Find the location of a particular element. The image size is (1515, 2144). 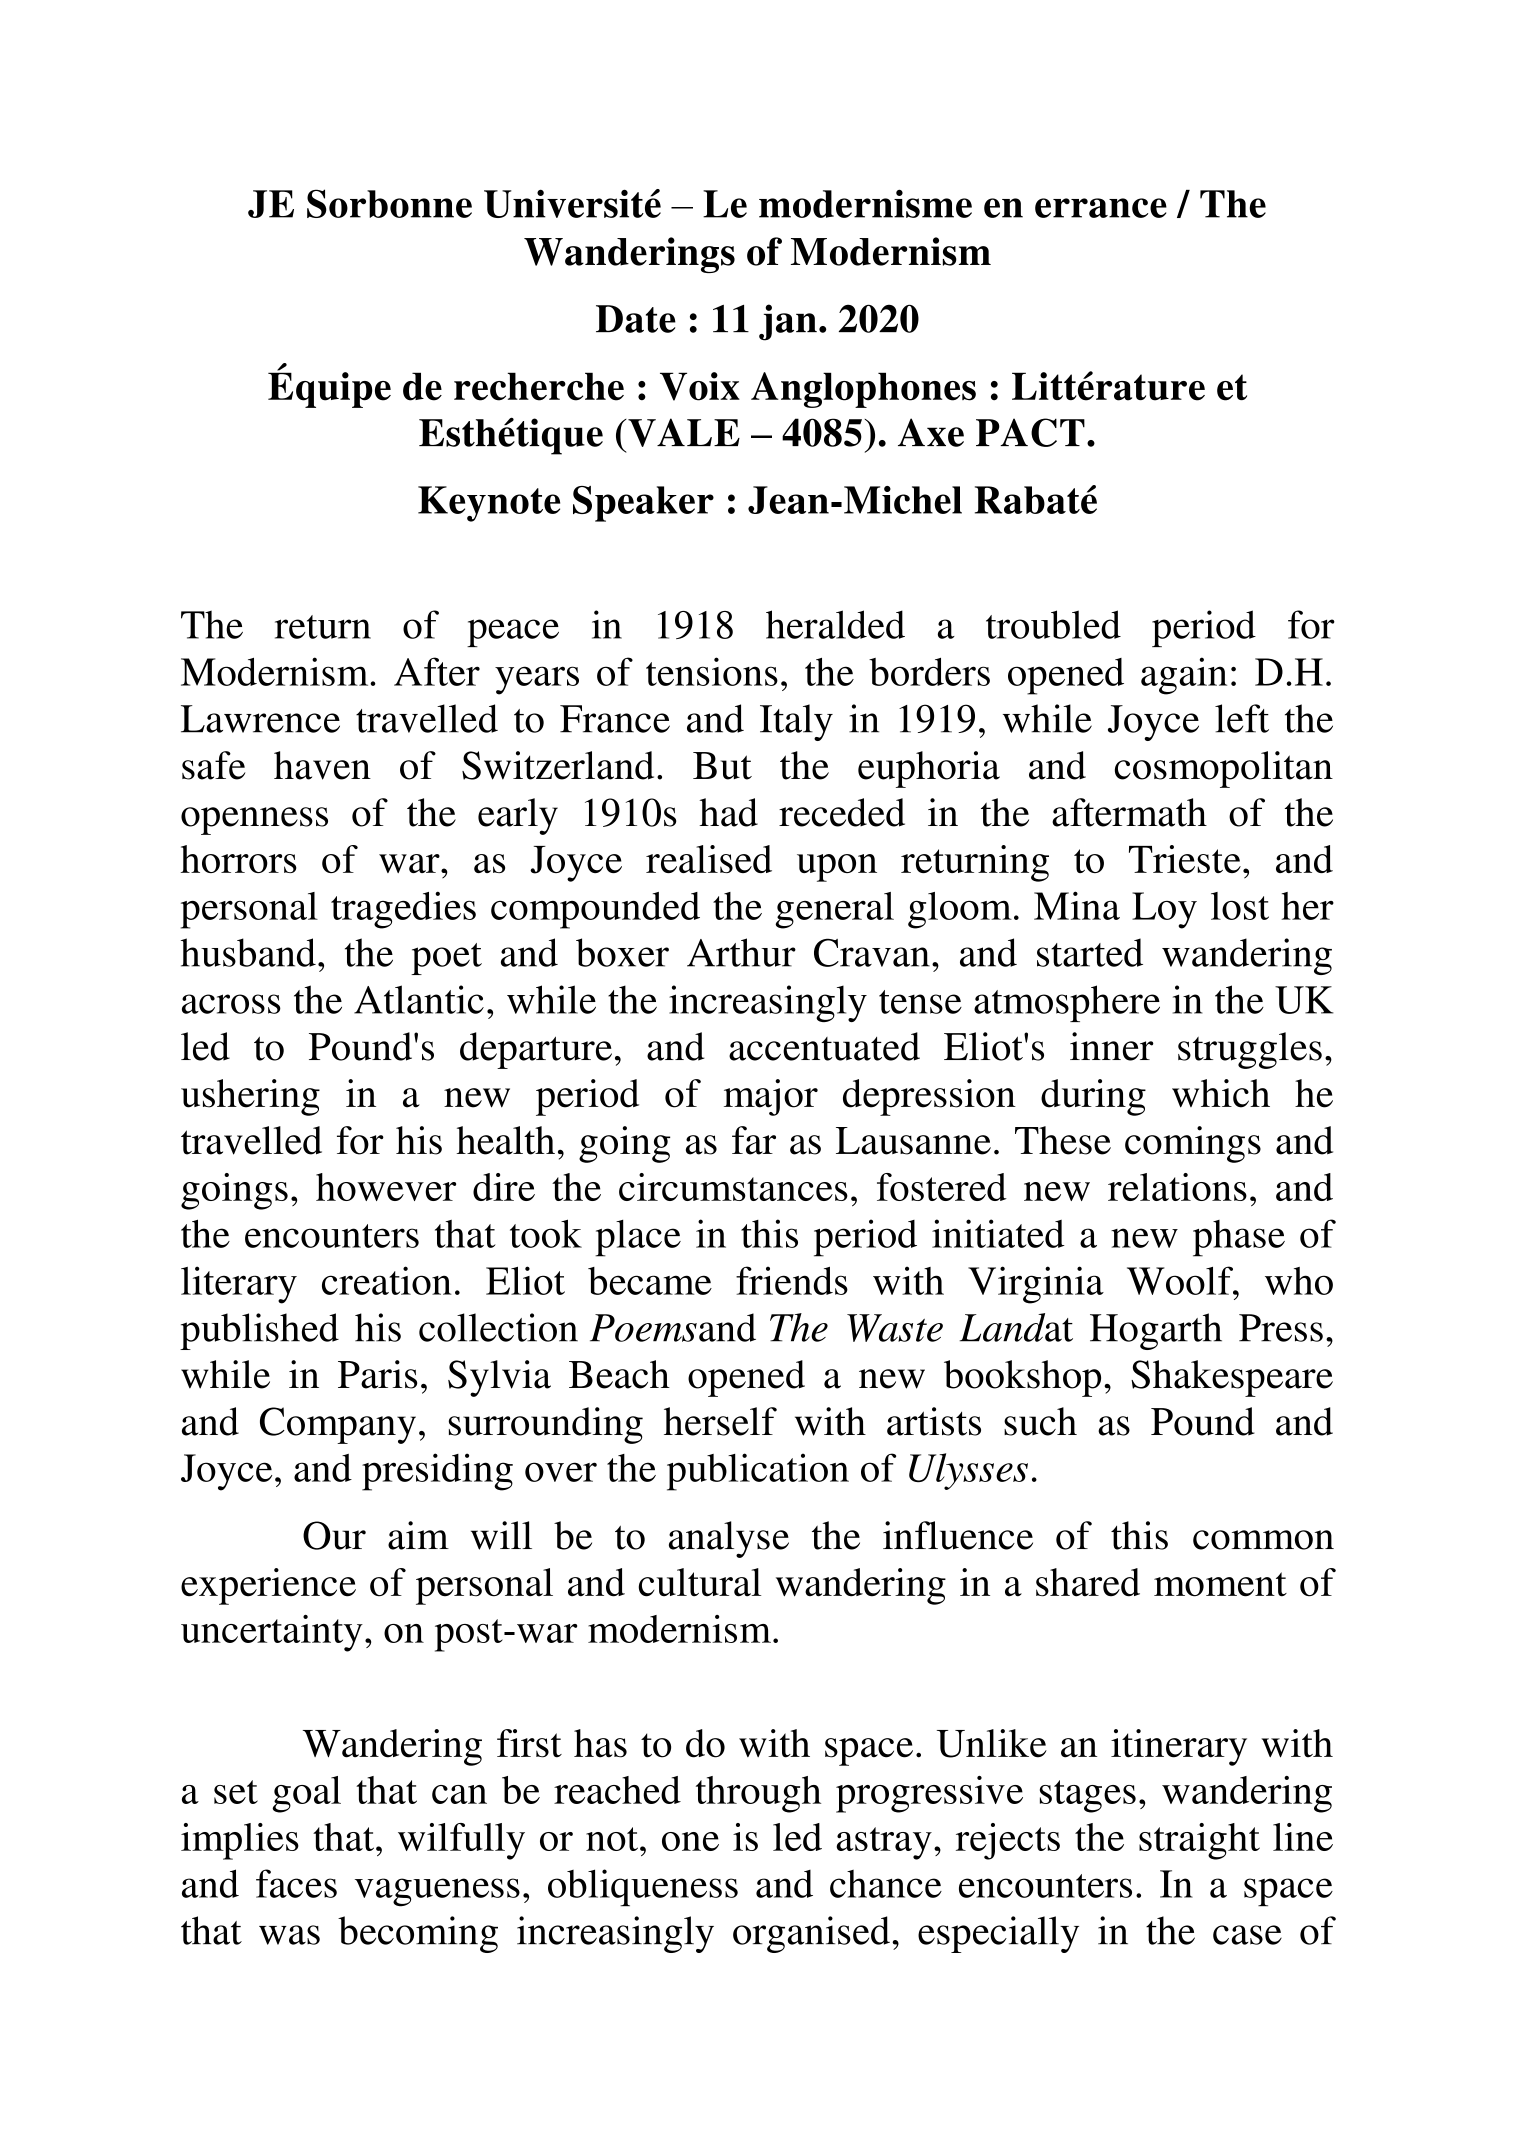

however is located at coordinates (386, 1187).
